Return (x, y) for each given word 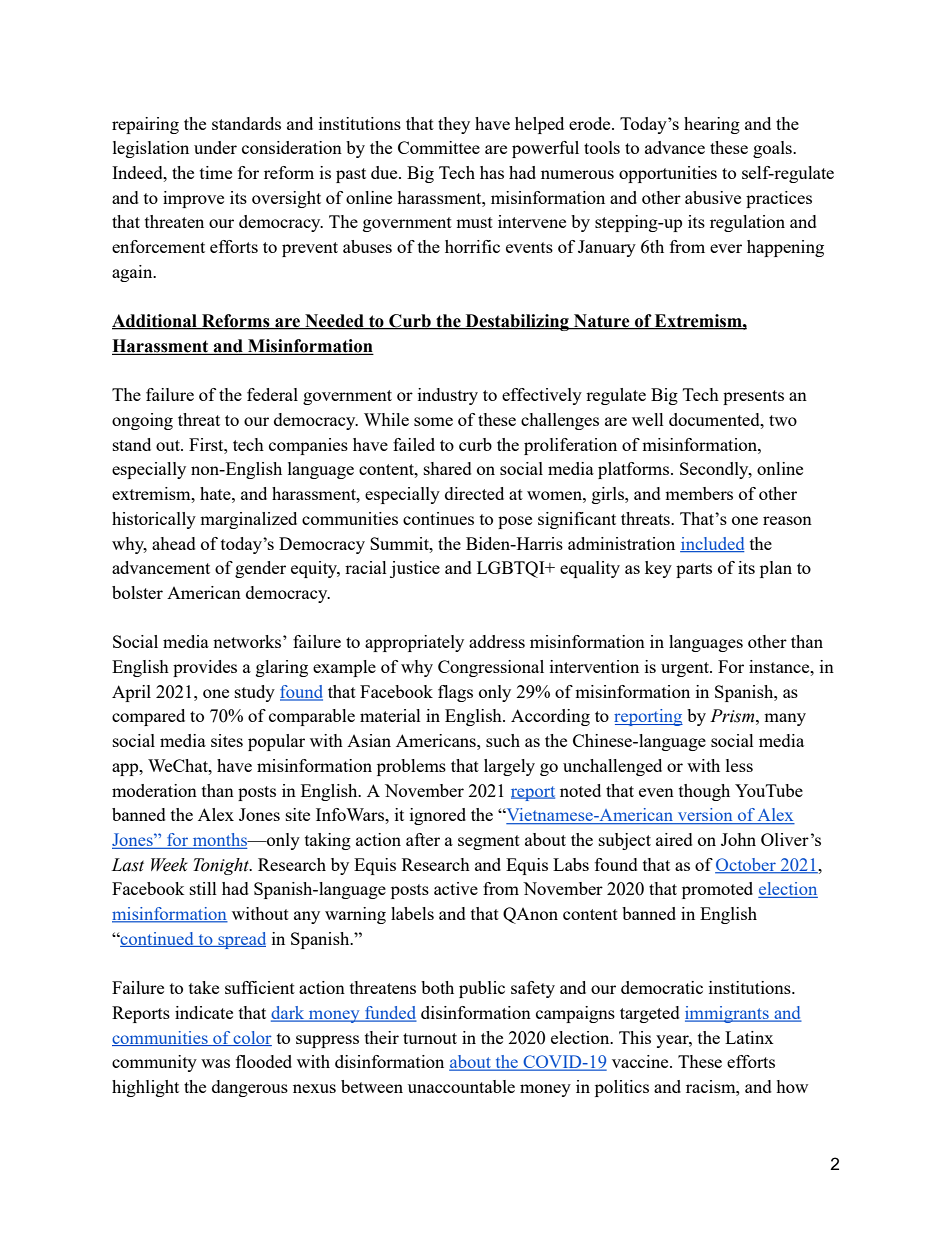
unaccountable (461, 1086)
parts (694, 570)
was (215, 1063)
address (497, 641)
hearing (712, 125)
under (215, 147)
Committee (439, 147)
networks (248, 641)
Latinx (749, 1037)
